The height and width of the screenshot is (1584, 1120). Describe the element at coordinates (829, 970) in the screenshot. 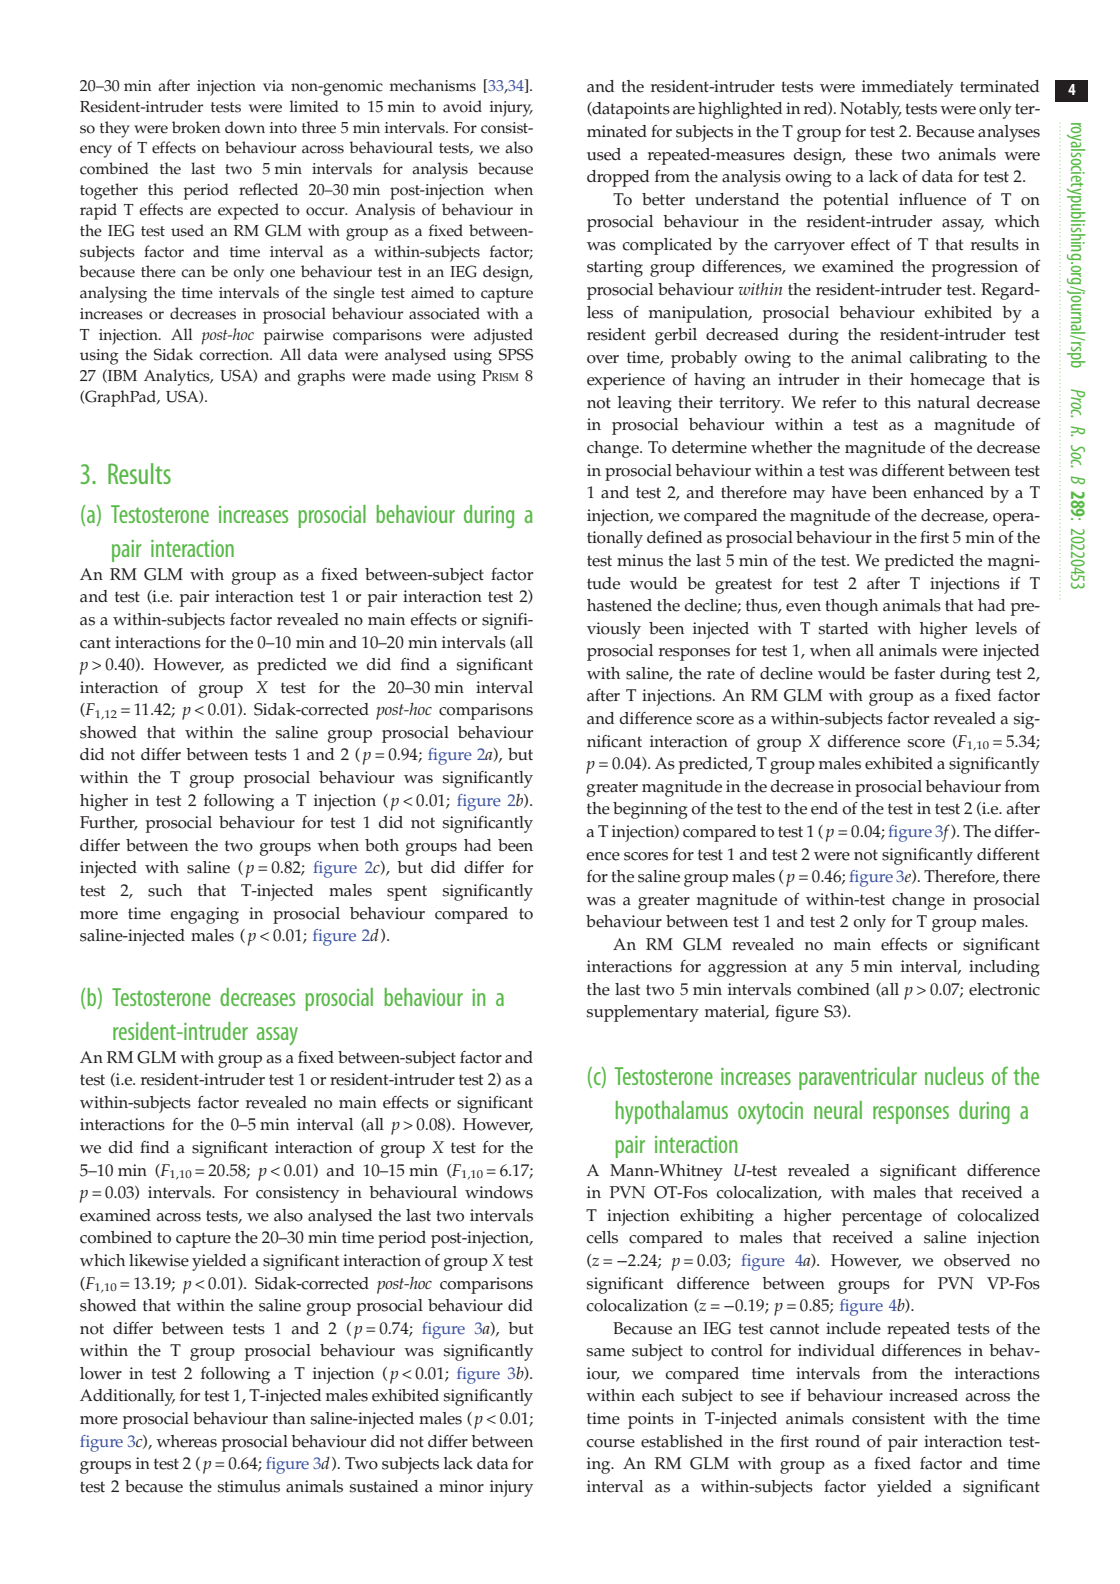

I see `any` at that location.
